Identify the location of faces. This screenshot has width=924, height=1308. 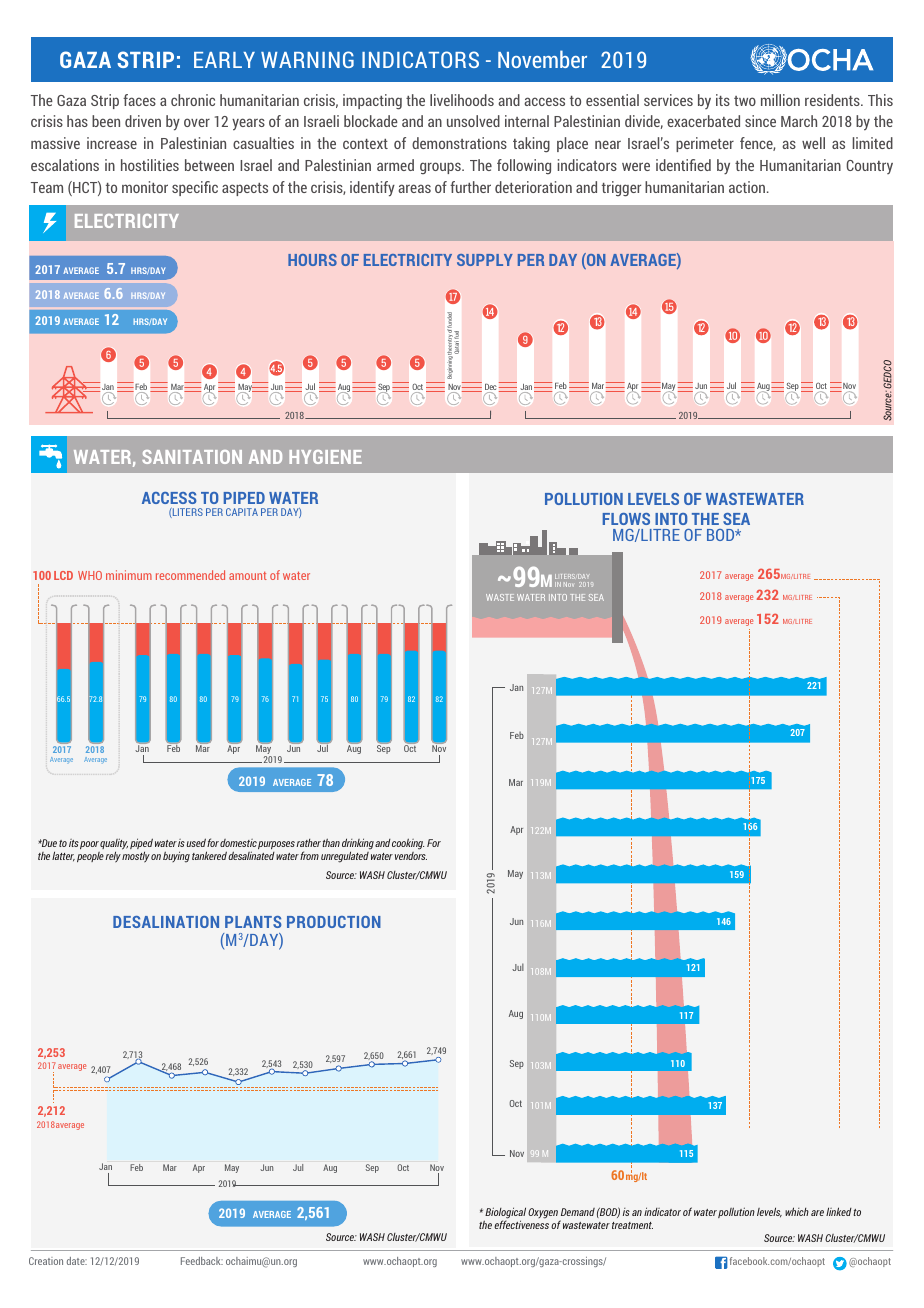
(139, 100).
